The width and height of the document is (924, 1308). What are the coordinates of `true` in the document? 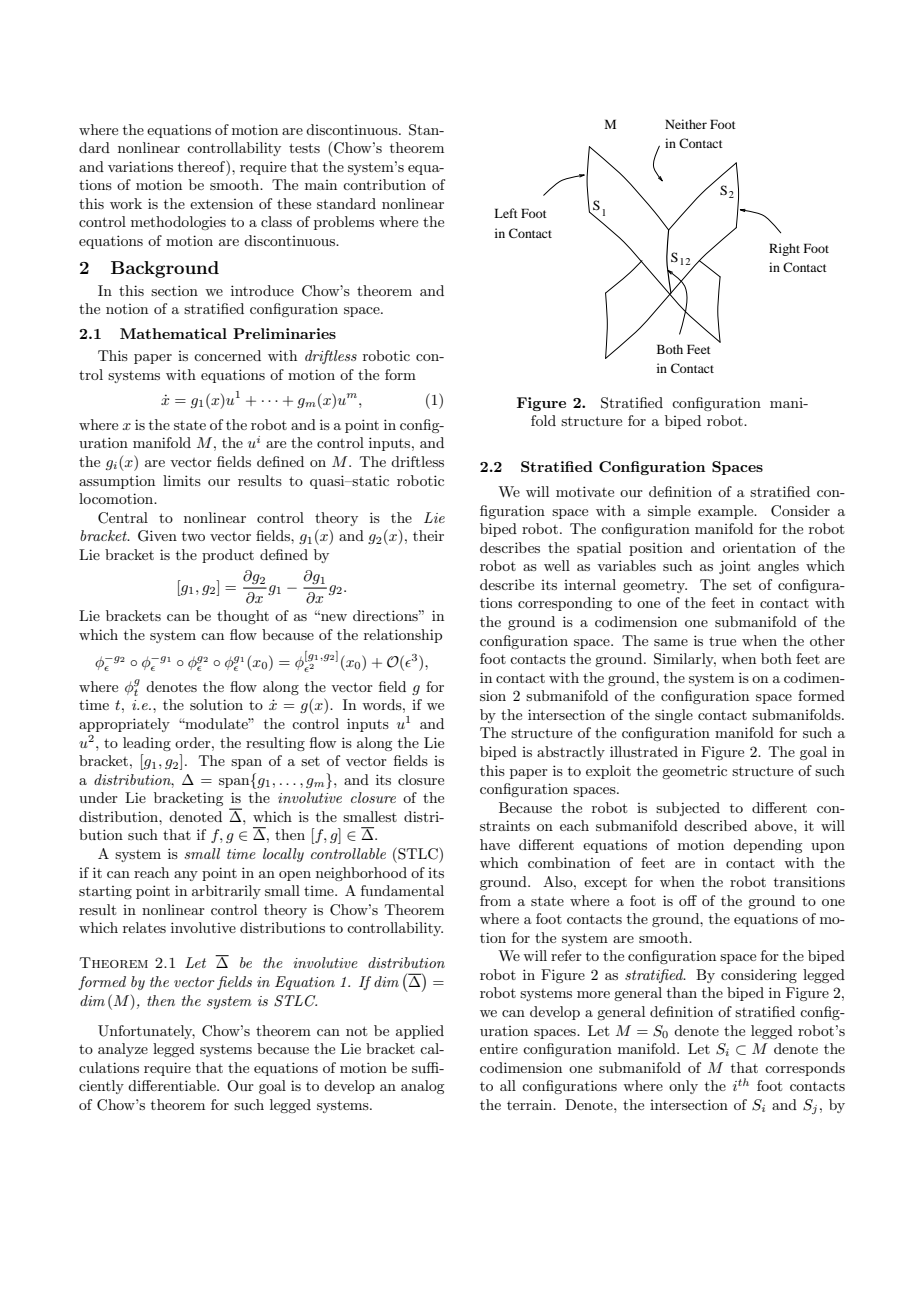 It's located at (722, 641).
